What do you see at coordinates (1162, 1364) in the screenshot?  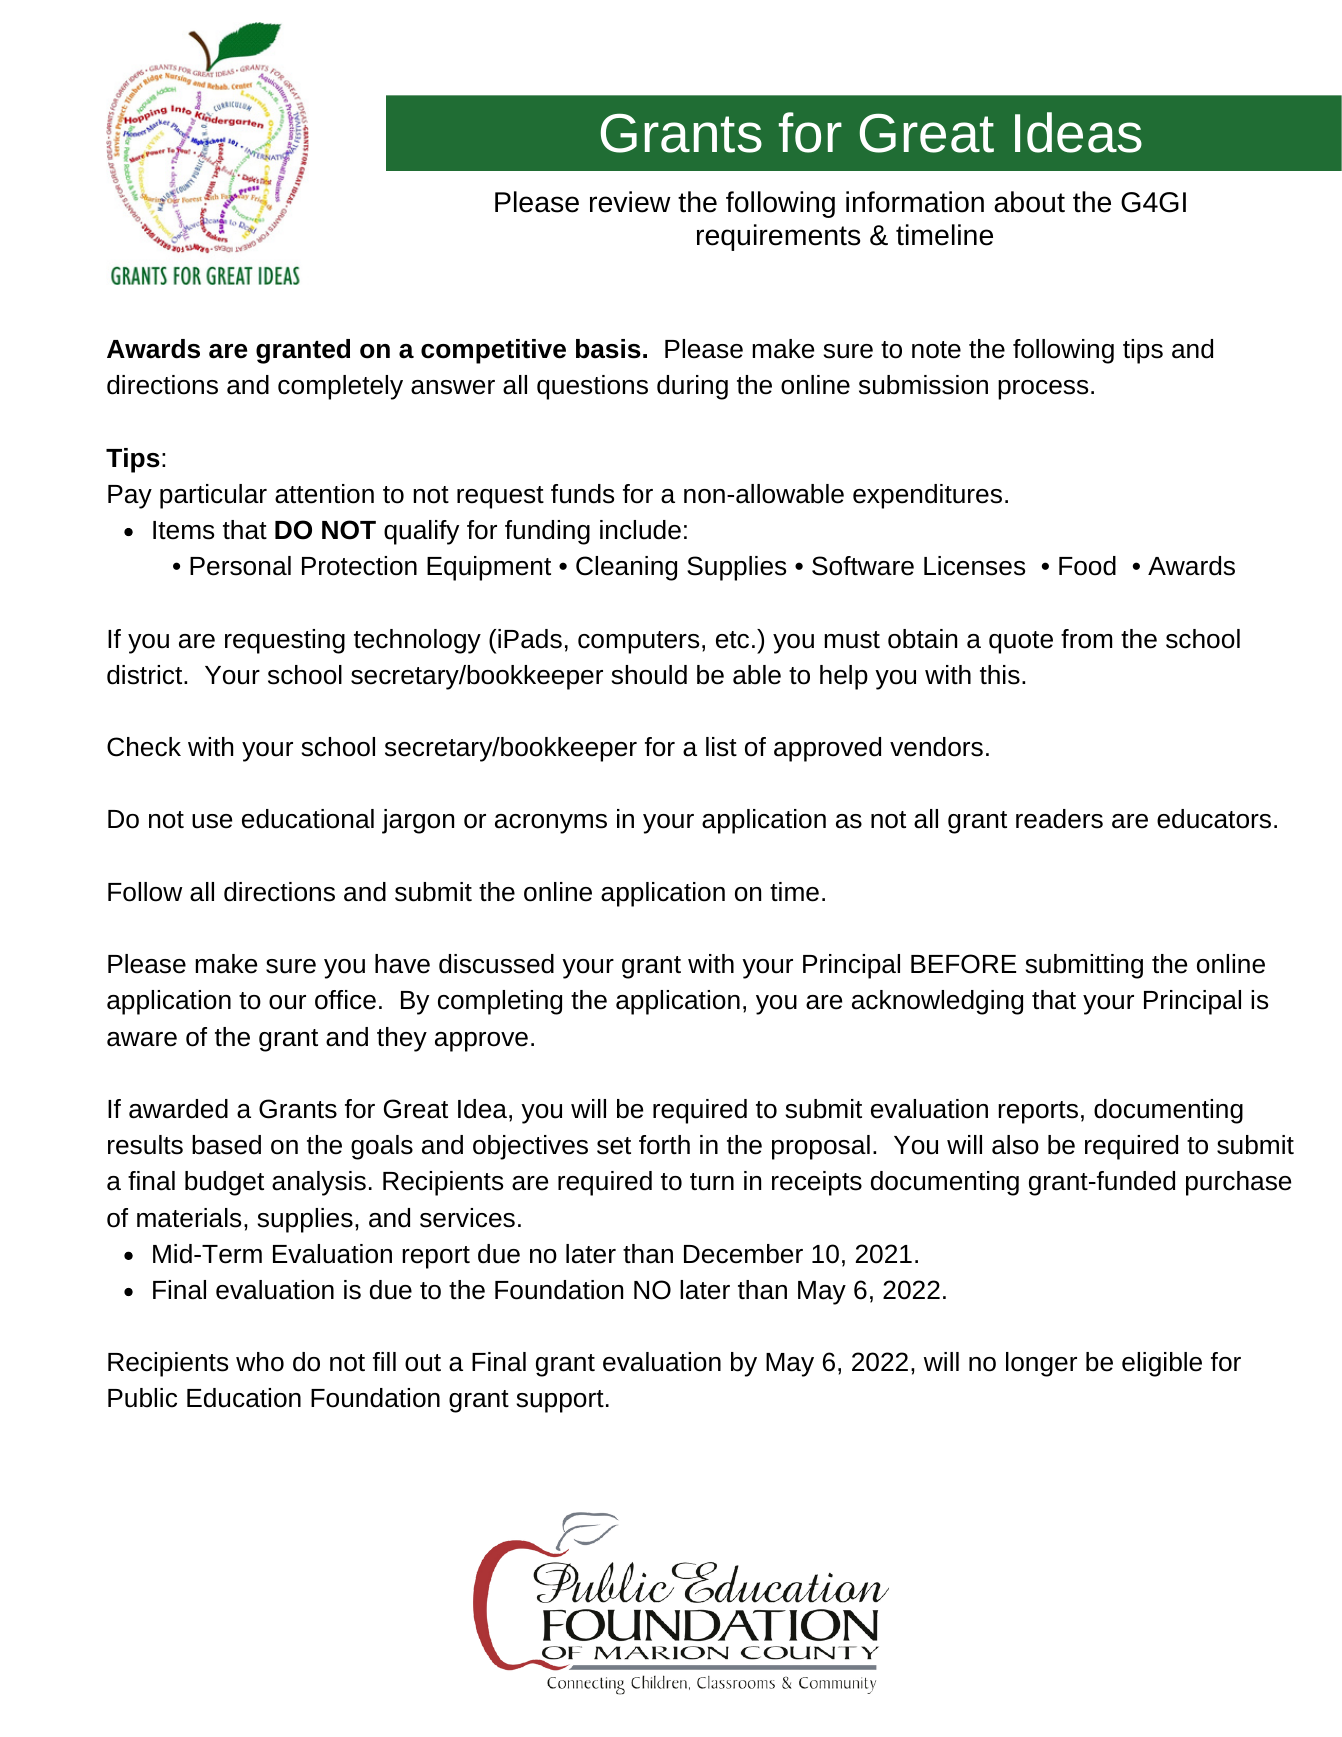 I see `eligible` at bounding box center [1162, 1364].
